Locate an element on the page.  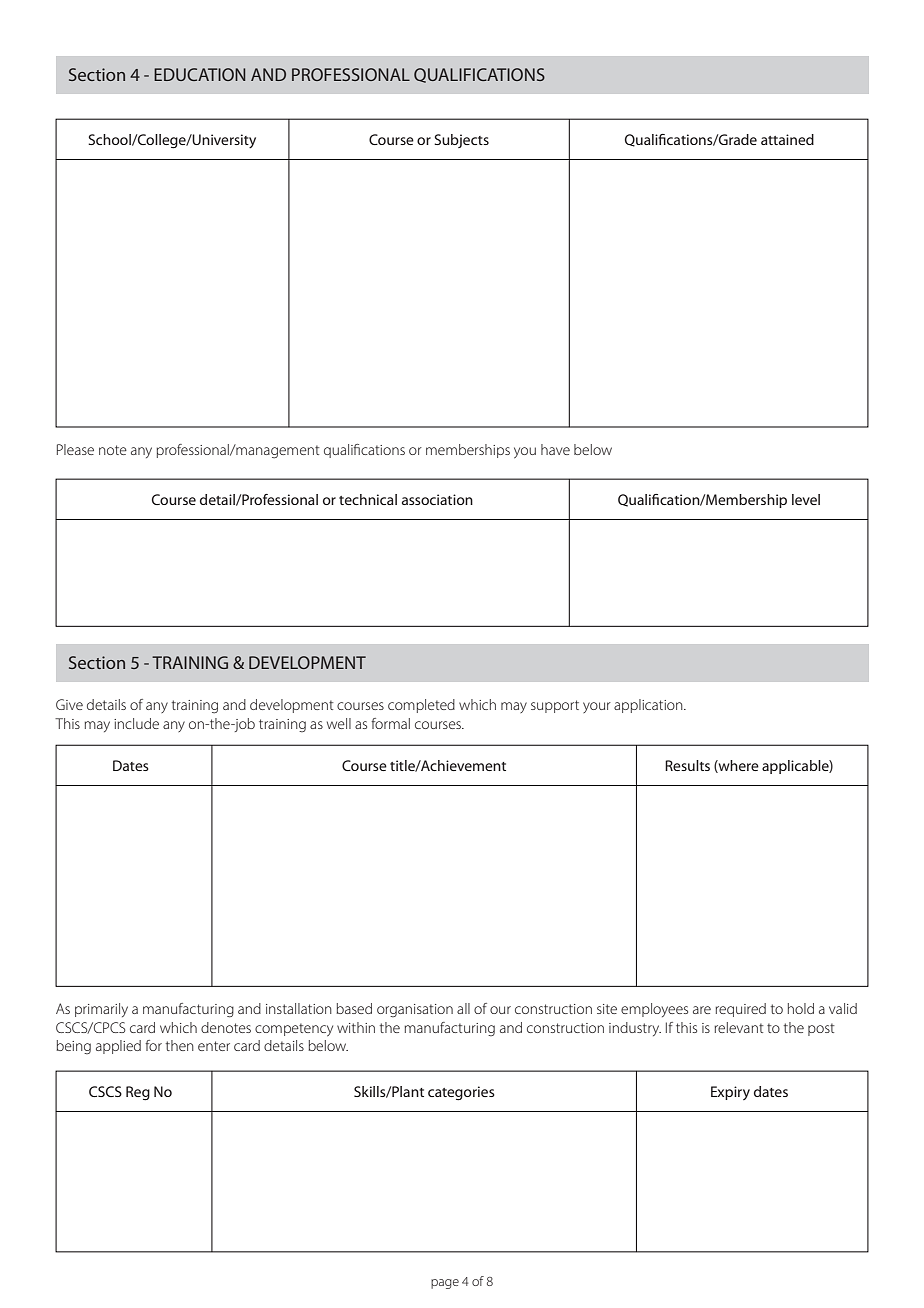
page is located at coordinates (445, 1284).
